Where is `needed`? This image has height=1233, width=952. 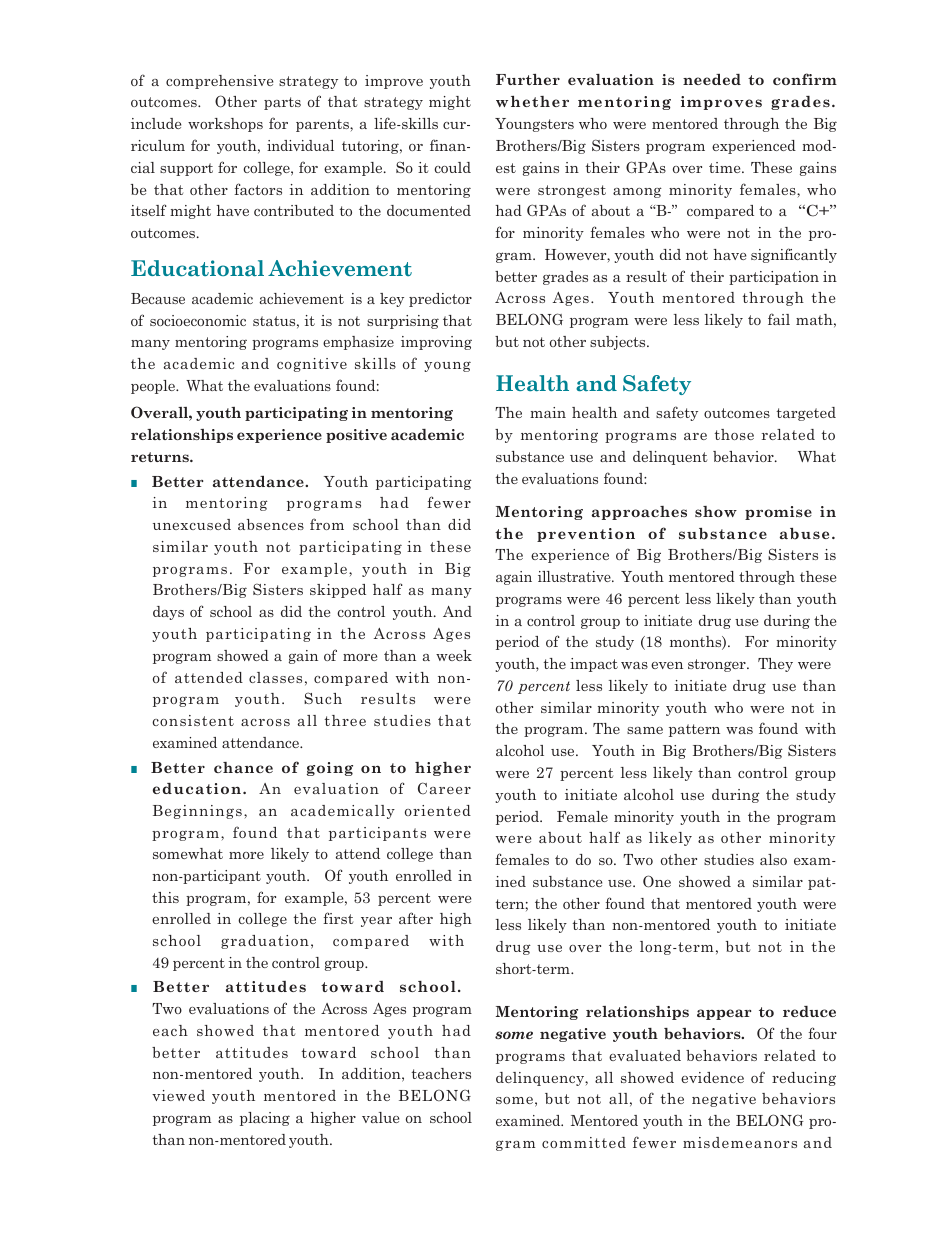
needed is located at coordinates (712, 79).
